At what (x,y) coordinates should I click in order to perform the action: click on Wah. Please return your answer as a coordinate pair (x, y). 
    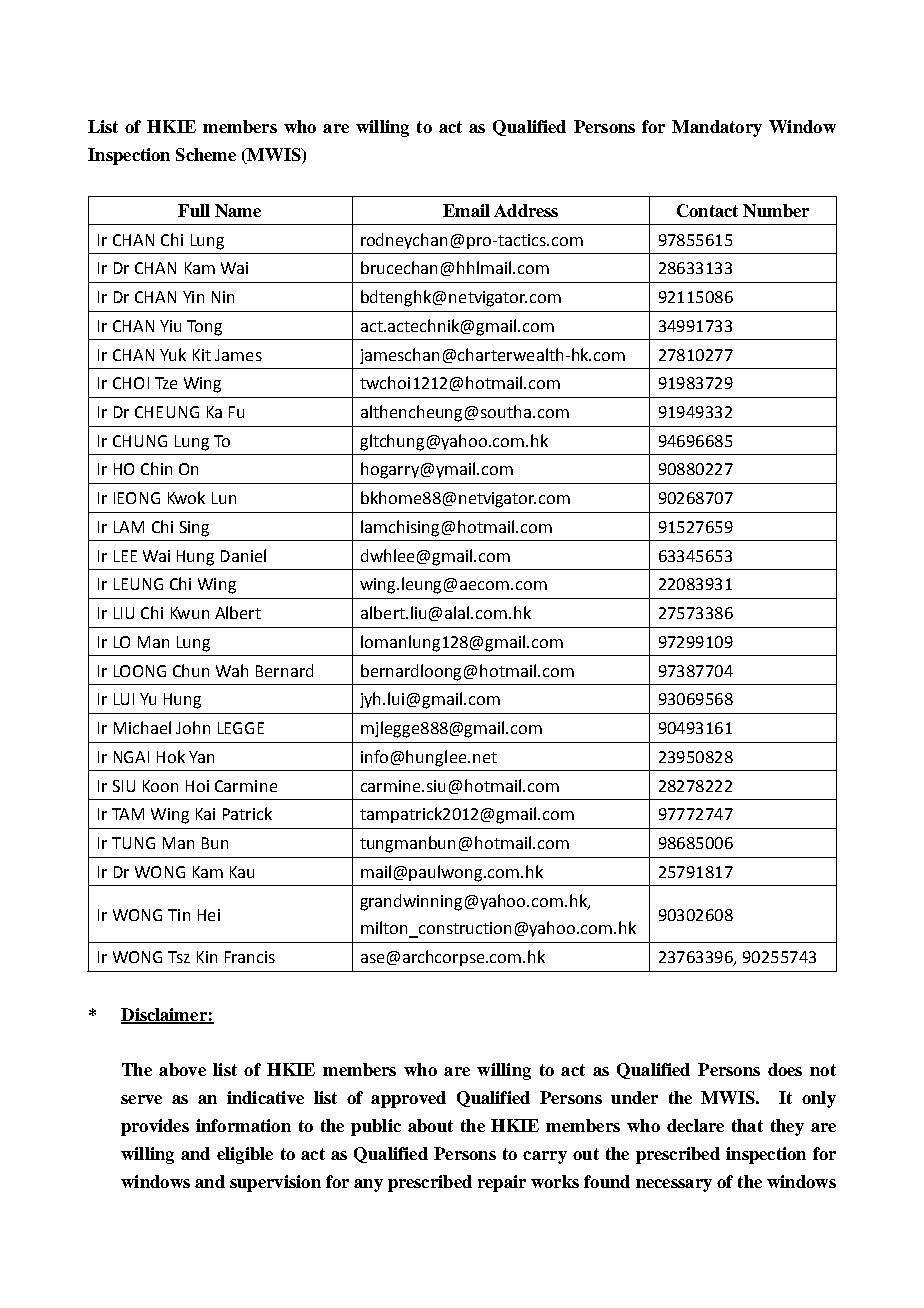
    Looking at the image, I should click on (232, 670).
